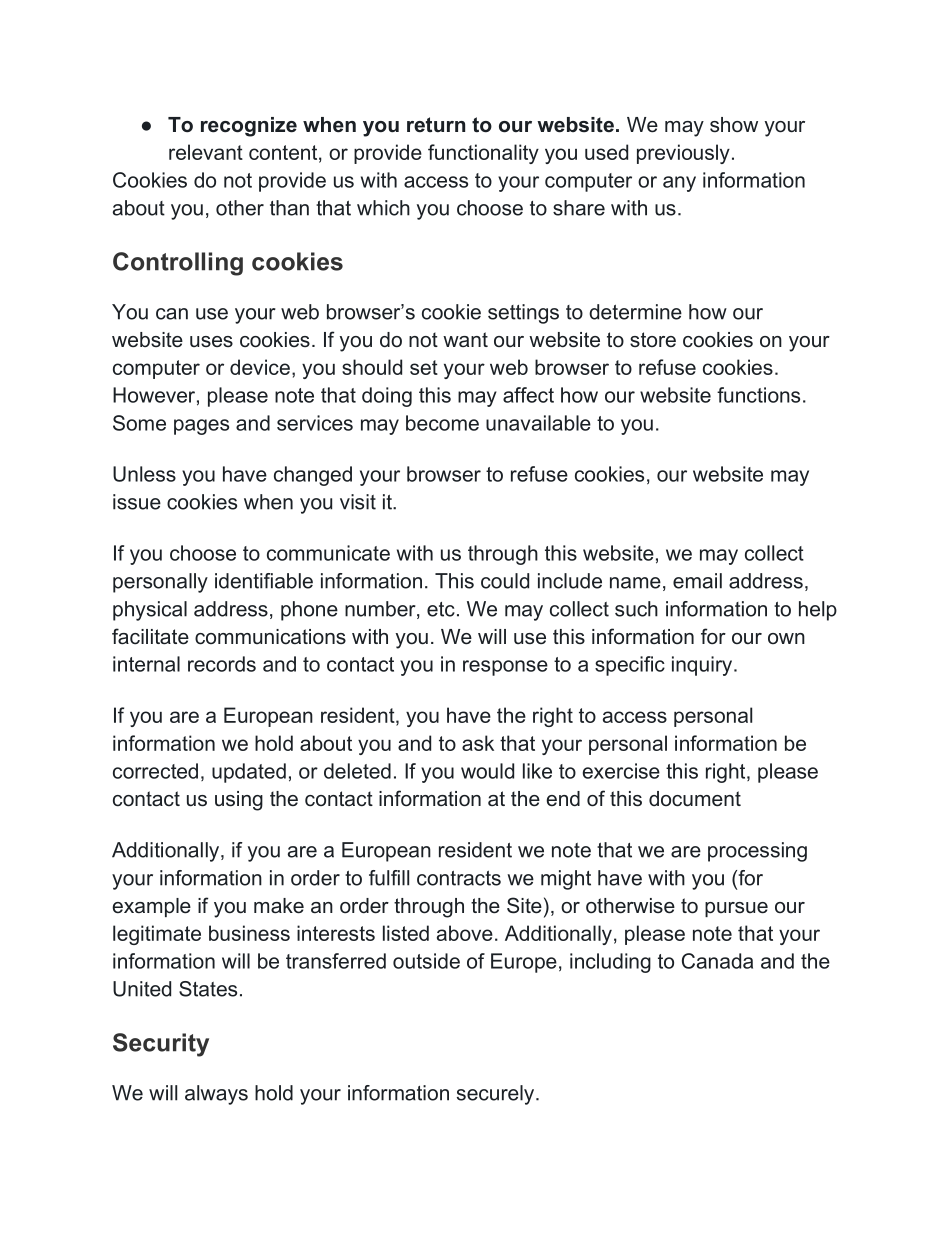 This screenshot has height=1233, width=952. What do you see at coordinates (528, 395) in the screenshot?
I see `affect` at bounding box center [528, 395].
